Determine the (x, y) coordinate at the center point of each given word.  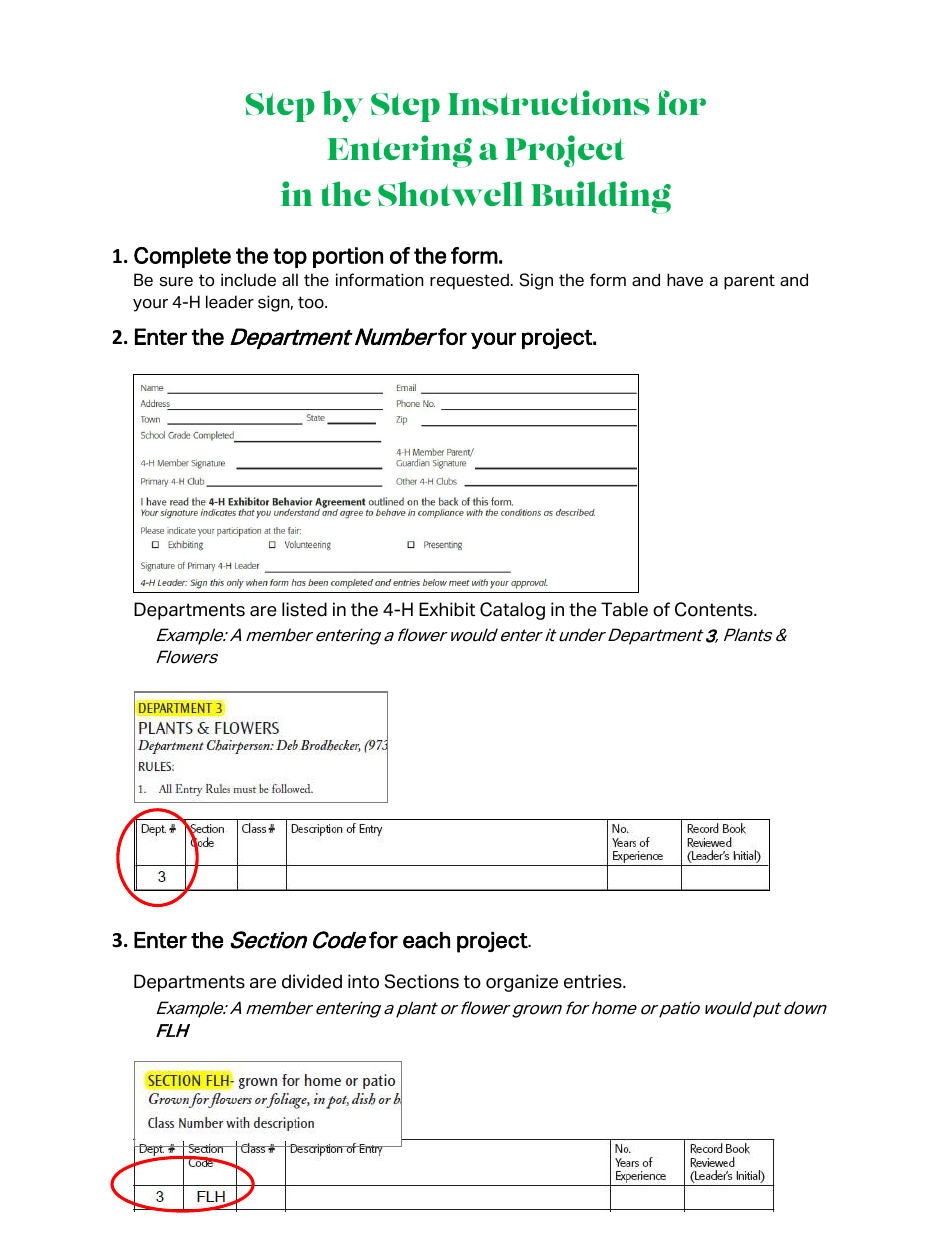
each (426, 940)
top (290, 258)
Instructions (549, 102)
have (685, 280)
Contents (715, 609)
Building (601, 197)
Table (624, 609)
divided (312, 981)
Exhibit (447, 609)
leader (230, 302)
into (363, 981)
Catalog (512, 611)
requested (469, 281)
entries (594, 981)
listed (304, 609)
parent (749, 282)
